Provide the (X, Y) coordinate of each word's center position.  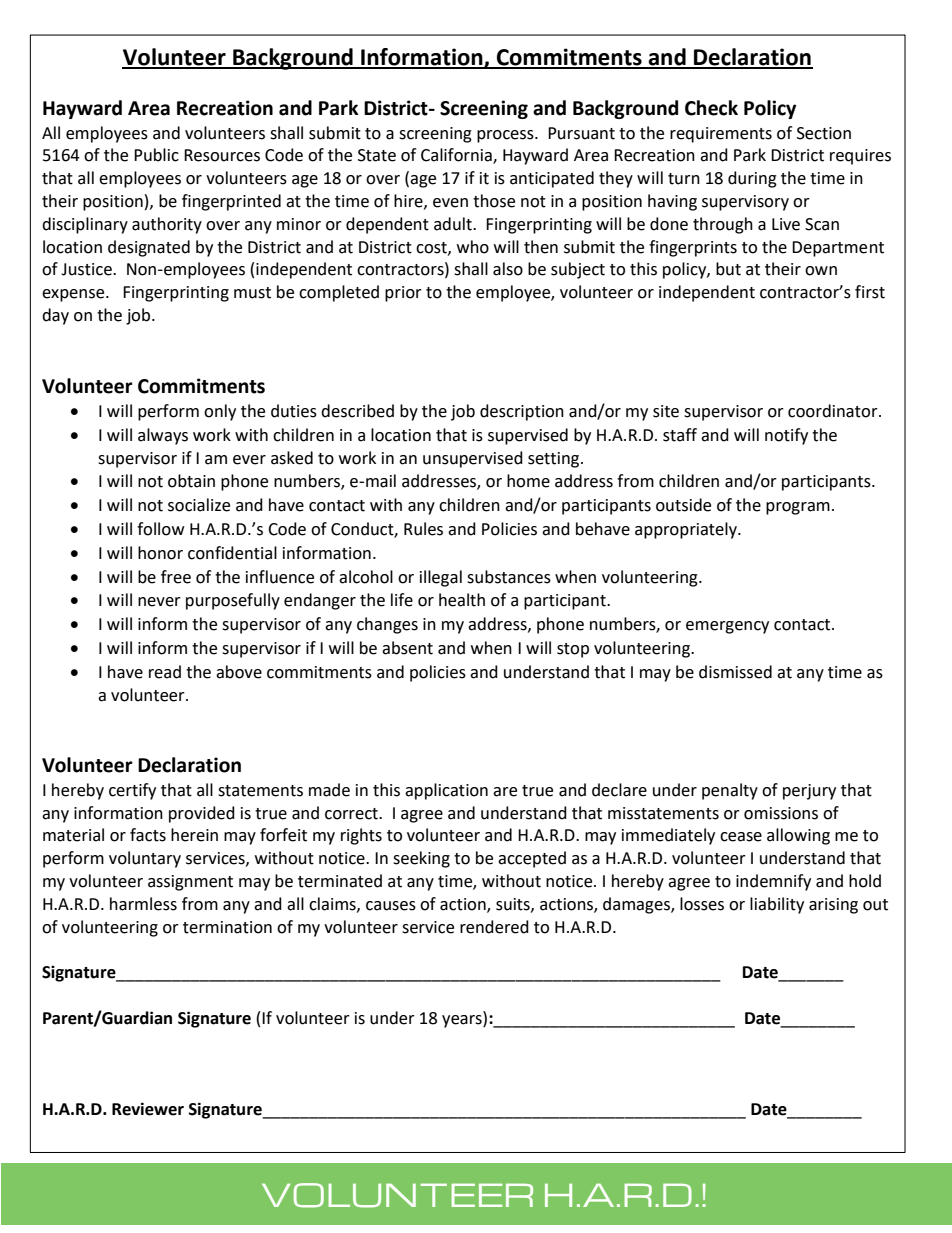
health (462, 600)
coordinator (834, 411)
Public (156, 155)
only (220, 412)
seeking (421, 859)
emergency (727, 627)
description (522, 412)
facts (148, 835)
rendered (494, 927)
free (176, 577)
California (457, 156)
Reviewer (148, 1109)
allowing (798, 836)
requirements (721, 135)
